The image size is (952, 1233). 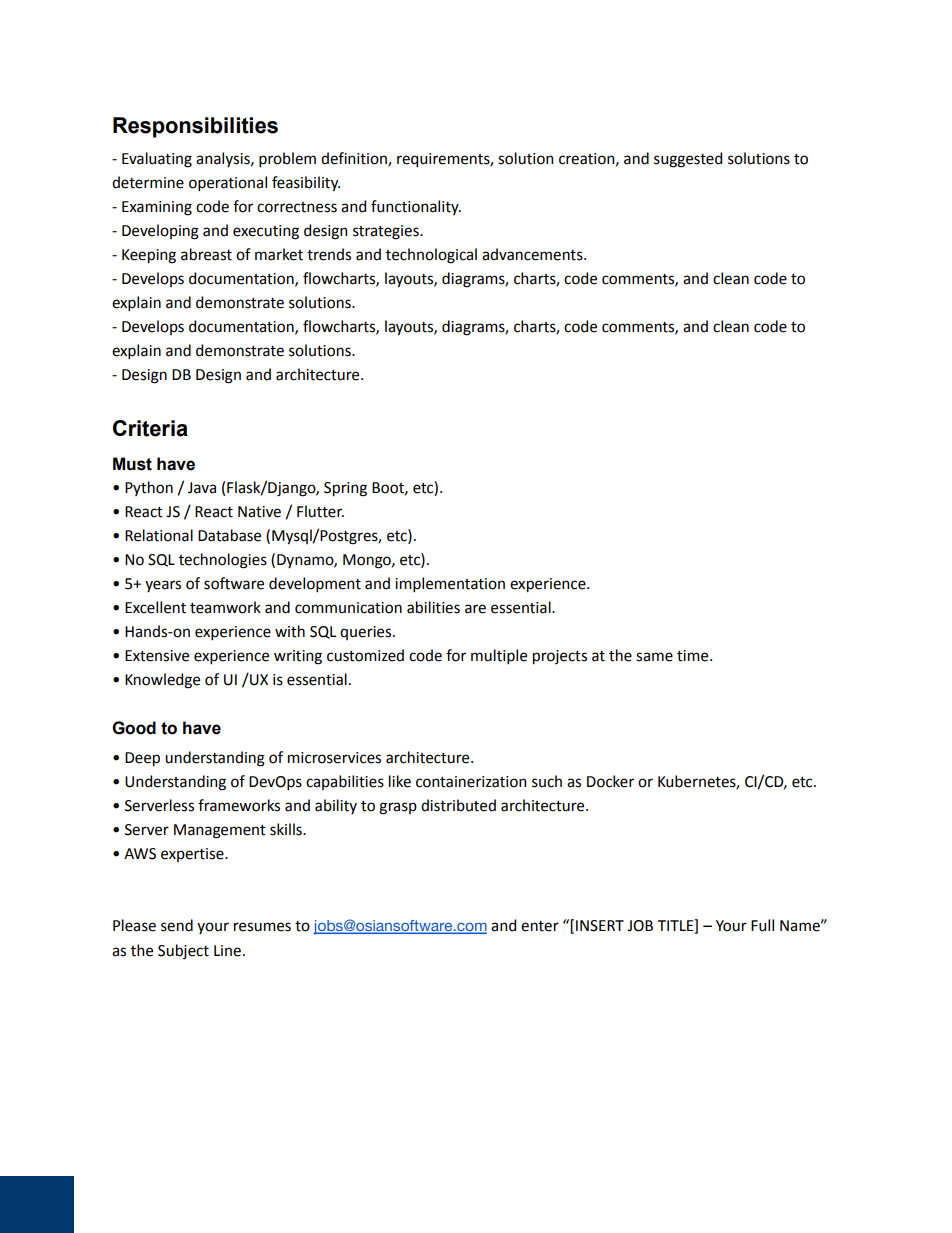 What do you see at coordinates (694, 656) in the image?
I see `time` at bounding box center [694, 656].
